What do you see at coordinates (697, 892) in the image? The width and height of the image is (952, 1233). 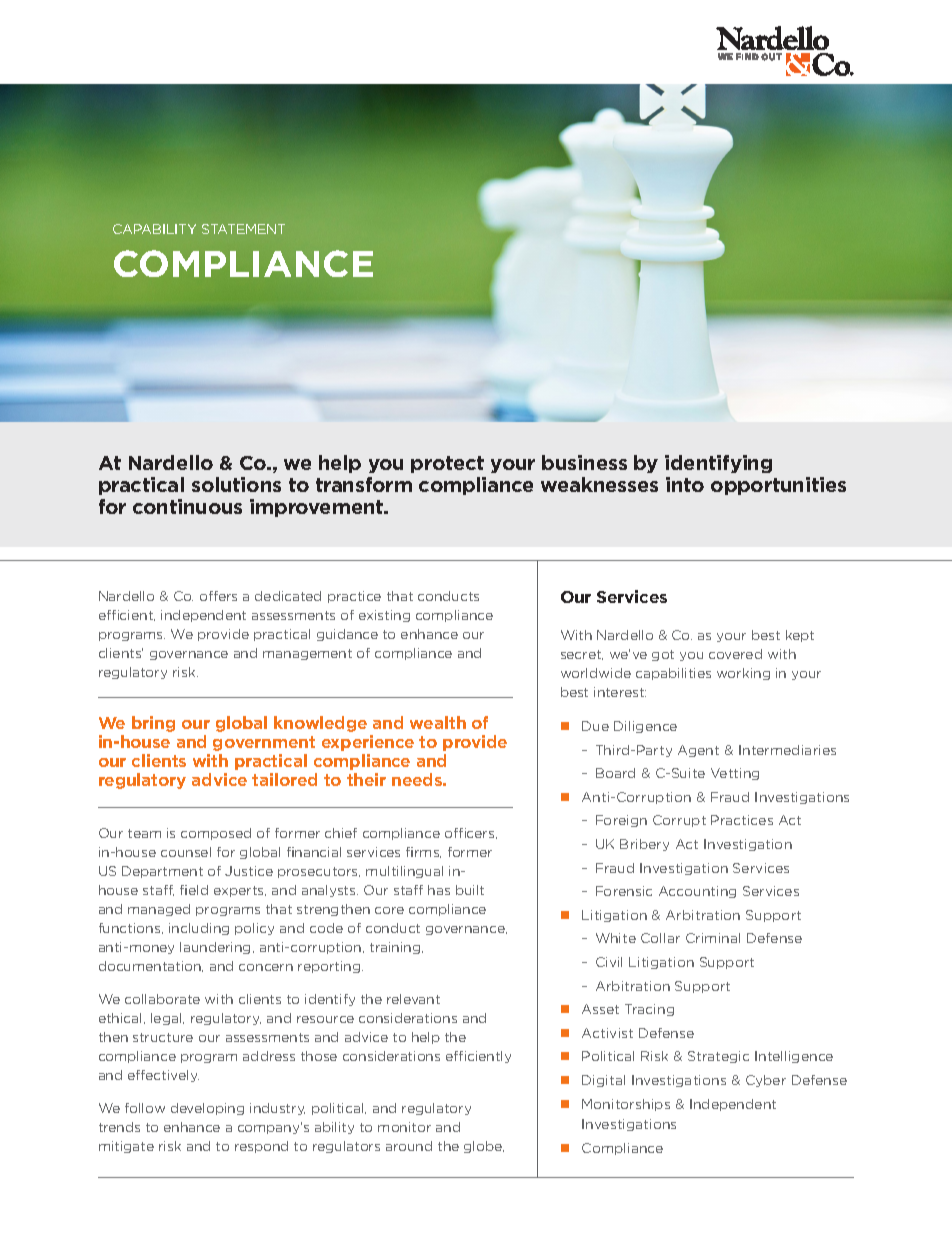 I see `Accounting` at bounding box center [697, 892].
